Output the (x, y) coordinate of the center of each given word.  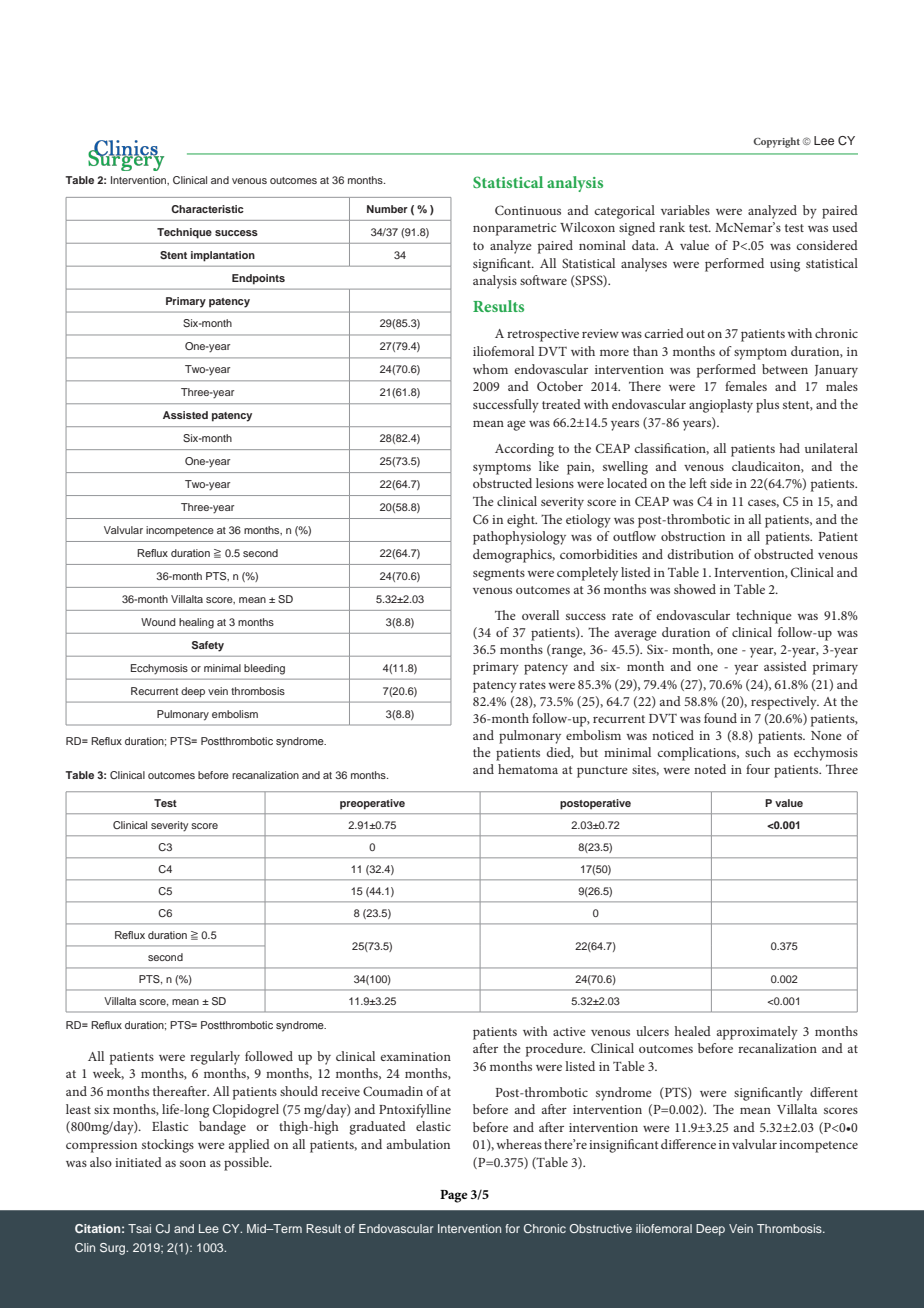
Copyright (776, 142)
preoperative (372, 804)
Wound (158, 622)
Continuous (528, 210)
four (758, 769)
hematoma (528, 769)
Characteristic (207, 209)
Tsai (139, 1228)
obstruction (693, 536)
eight (522, 521)
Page (454, 1196)
